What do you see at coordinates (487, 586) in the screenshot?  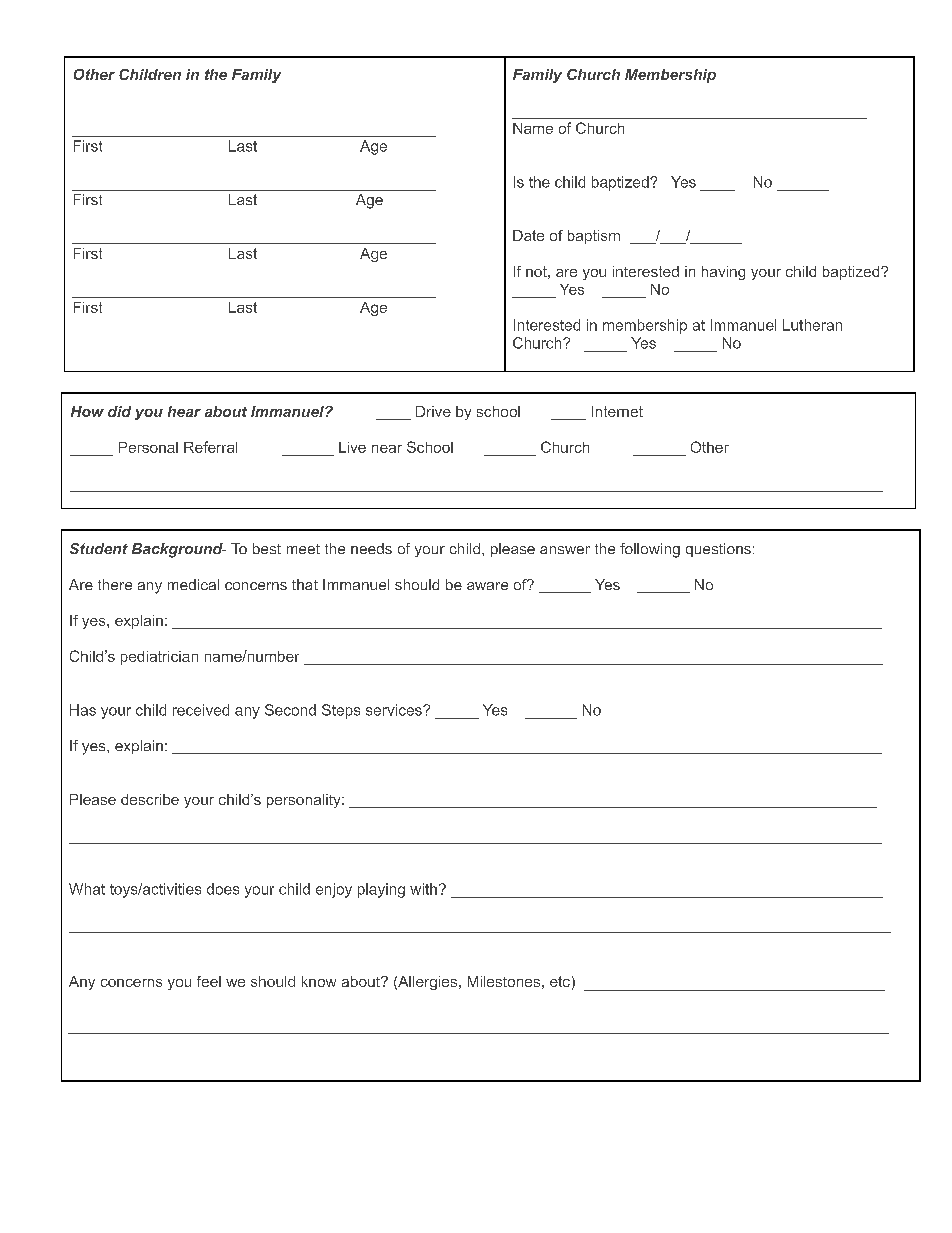 I see `aware` at bounding box center [487, 586].
